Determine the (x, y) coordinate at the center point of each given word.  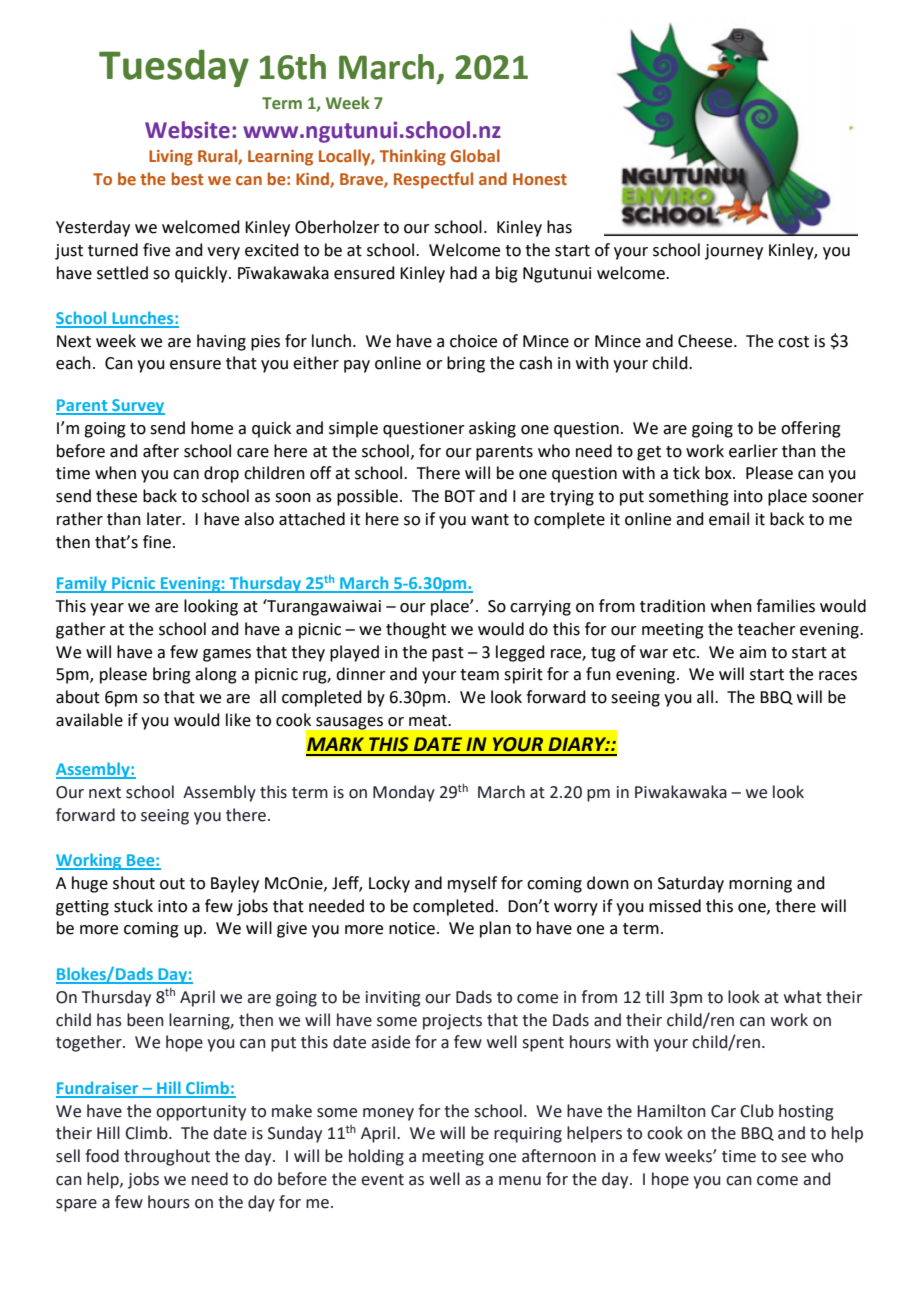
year (107, 609)
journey (734, 252)
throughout (167, 1157)
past (448, 654)
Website (187, 130)
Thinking (413, 157)
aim (752, 652)
